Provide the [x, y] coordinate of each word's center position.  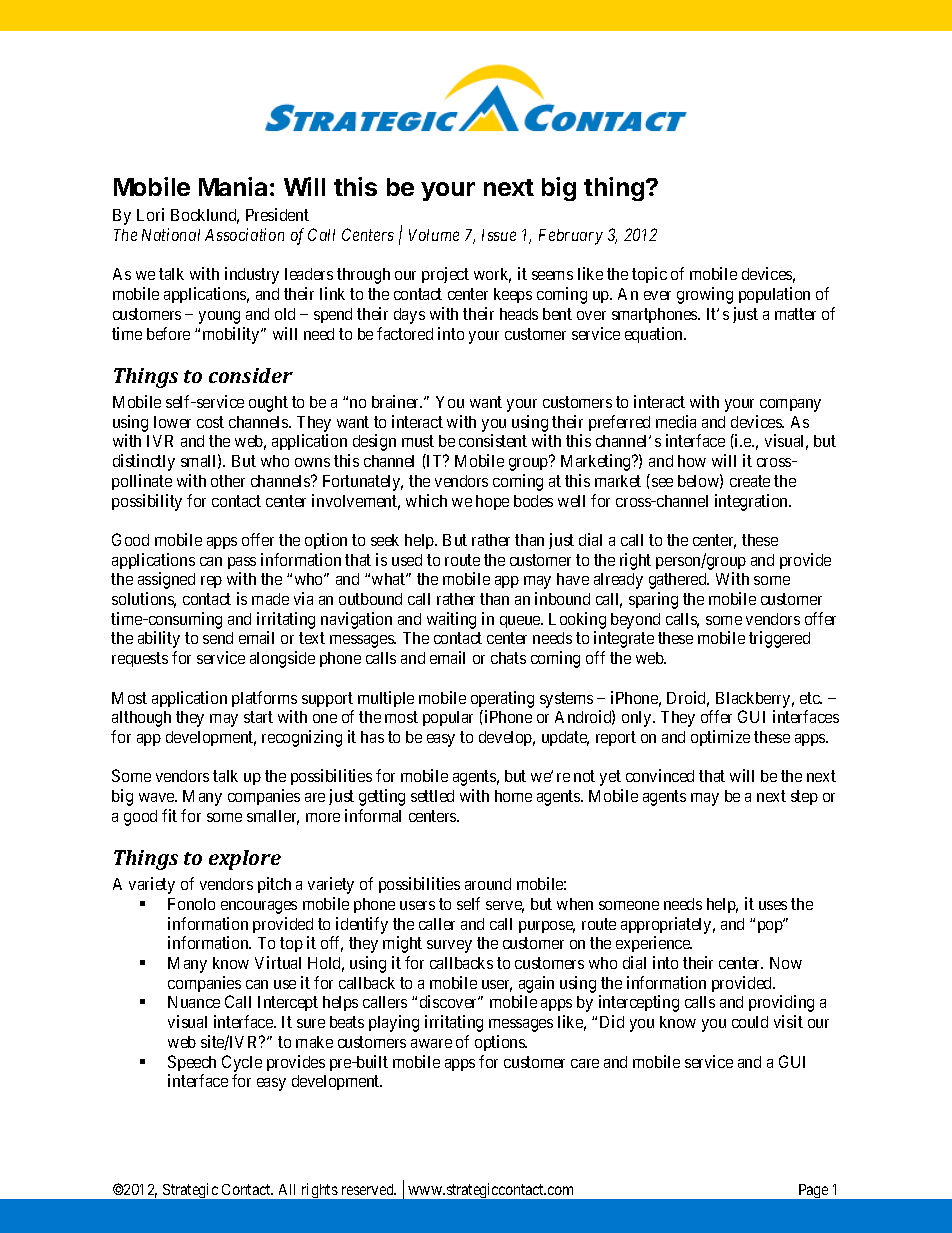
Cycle [242, 1063]
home [513, 796]
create [750, 481]
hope [492, 502]
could [750, 1022]
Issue [499, 235]
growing [705, 295]
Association [244, 234]
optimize [720, 738]
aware [431, 1043]
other [228, 481]
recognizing [302, 738]
